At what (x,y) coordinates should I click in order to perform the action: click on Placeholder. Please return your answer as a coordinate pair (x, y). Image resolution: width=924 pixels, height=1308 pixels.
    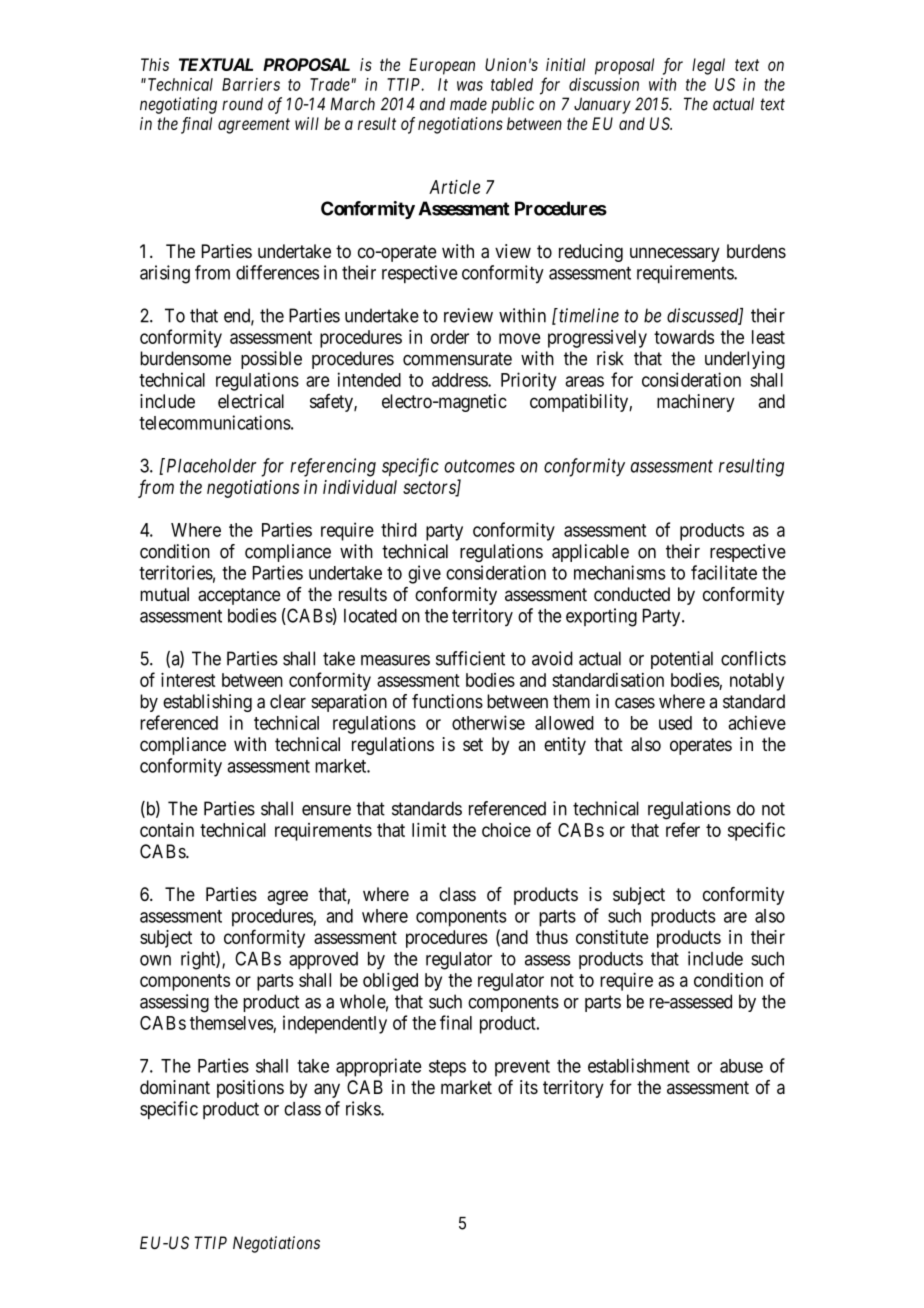
    Looking at the image, I should click on (210, 465).
